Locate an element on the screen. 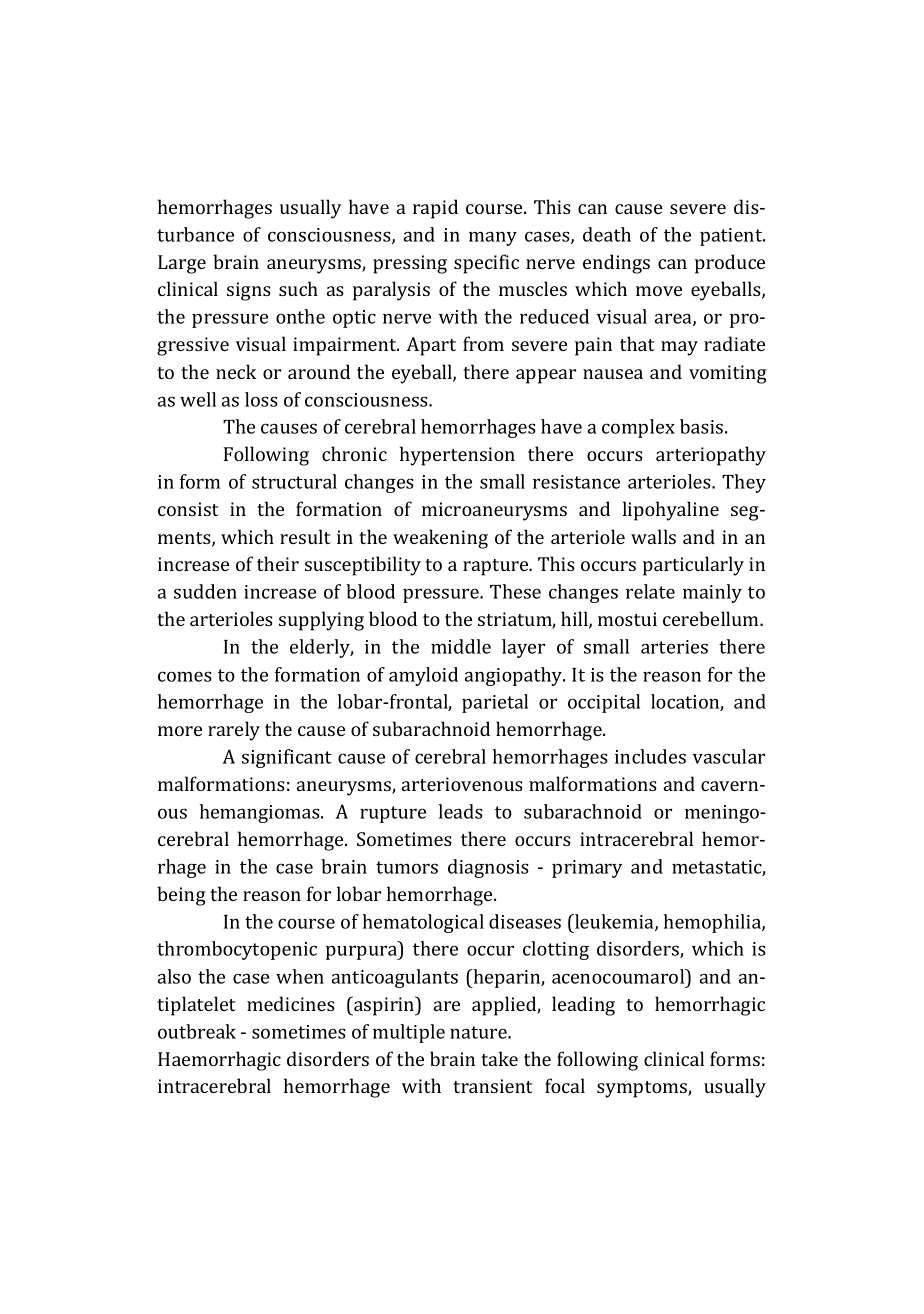 Image resolution: width=924 pixels, height=1314 pixels. Haemorrhagic is located at coordinates (219, 1061).
